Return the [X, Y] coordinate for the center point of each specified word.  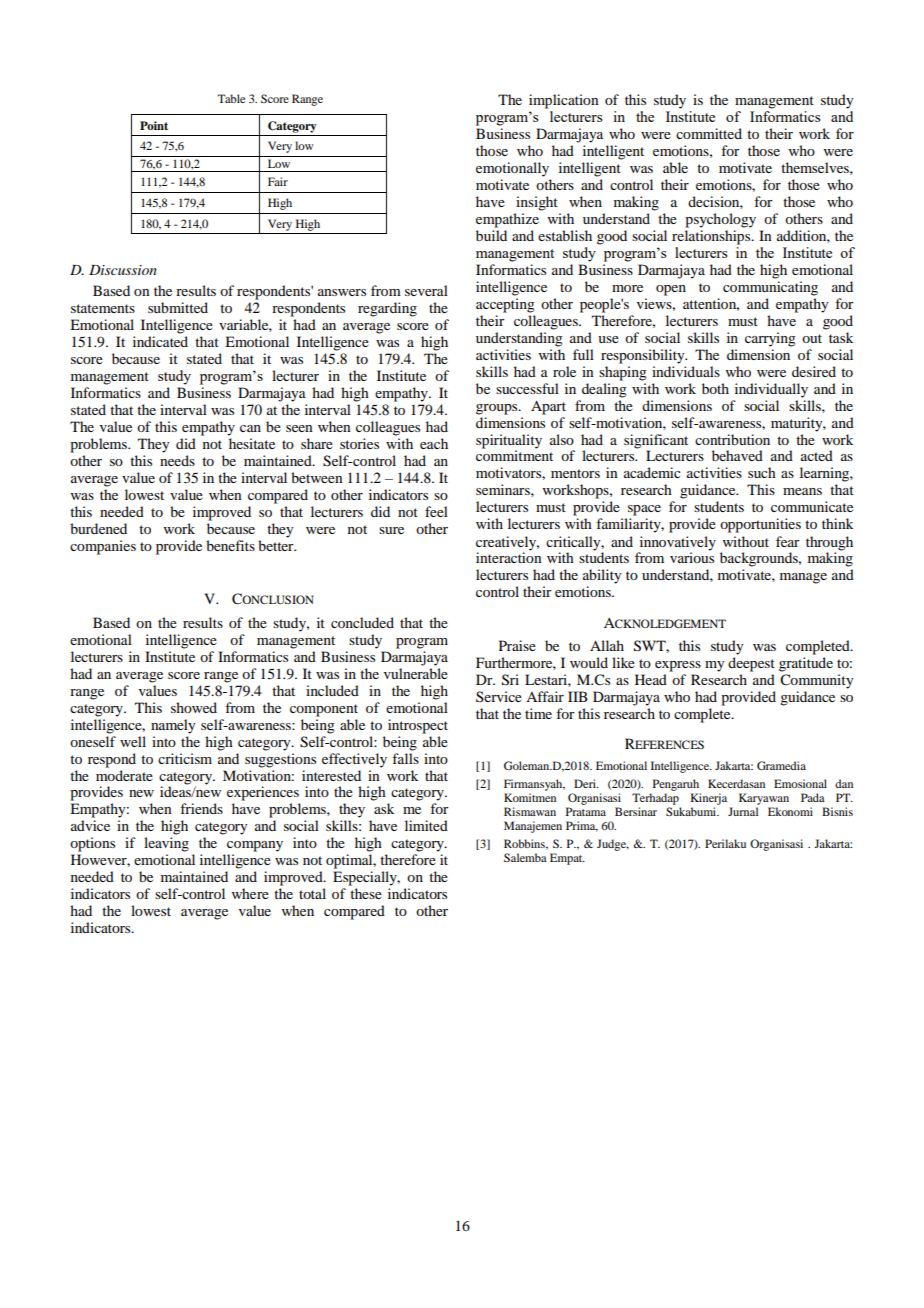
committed [709, 133]
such [762, 472]
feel [436, 511]
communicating [770, 288]
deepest [751, 664]
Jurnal [743, 811]
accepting [505, 305]
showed [194, 707]
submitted [178, 307]
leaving [166, 844]
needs [177, 460]
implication [564, 101]
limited [426, 825]
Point [154, 125]
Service [499, 696]
